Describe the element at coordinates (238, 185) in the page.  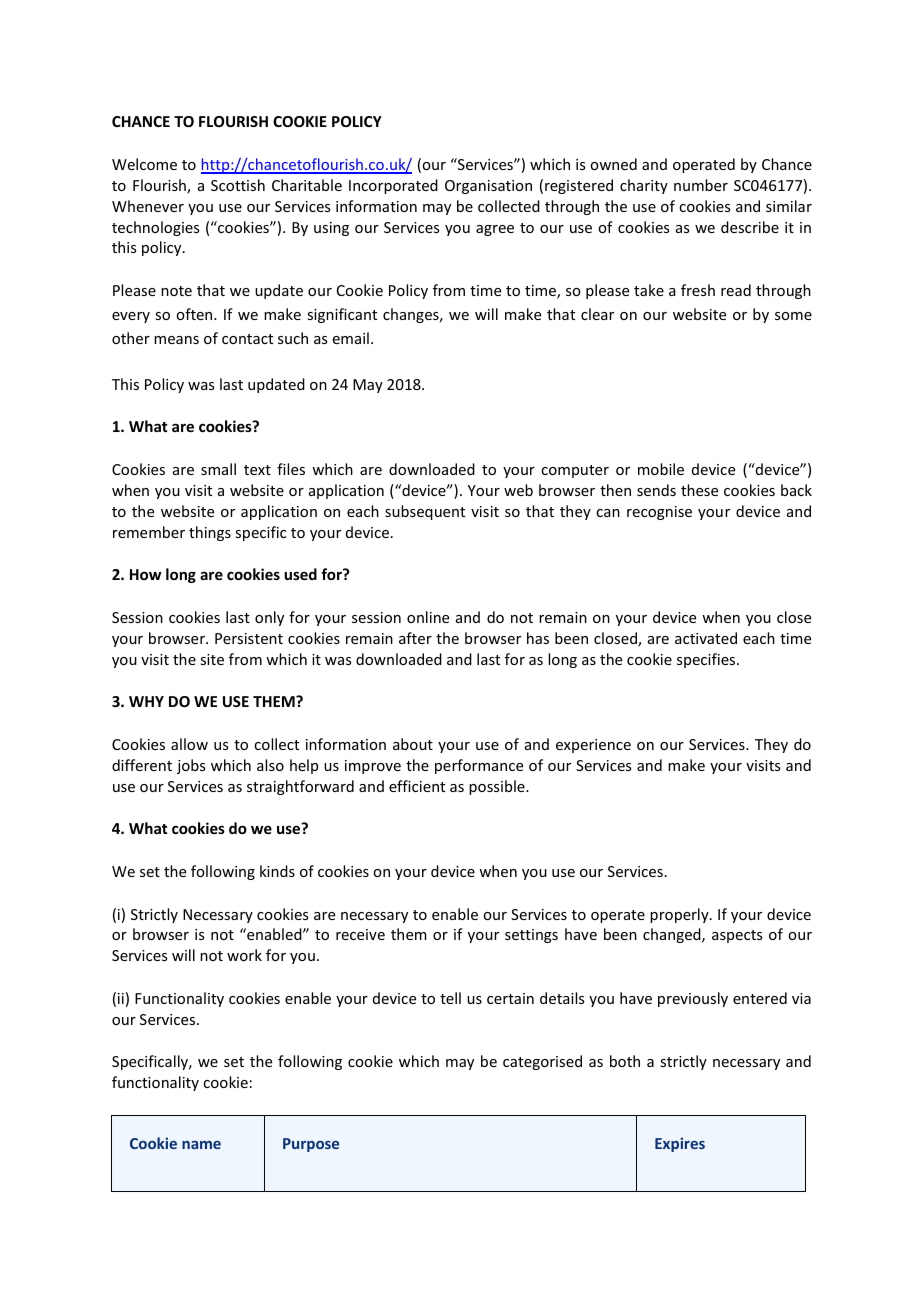
I see `Scottish` at that location.
